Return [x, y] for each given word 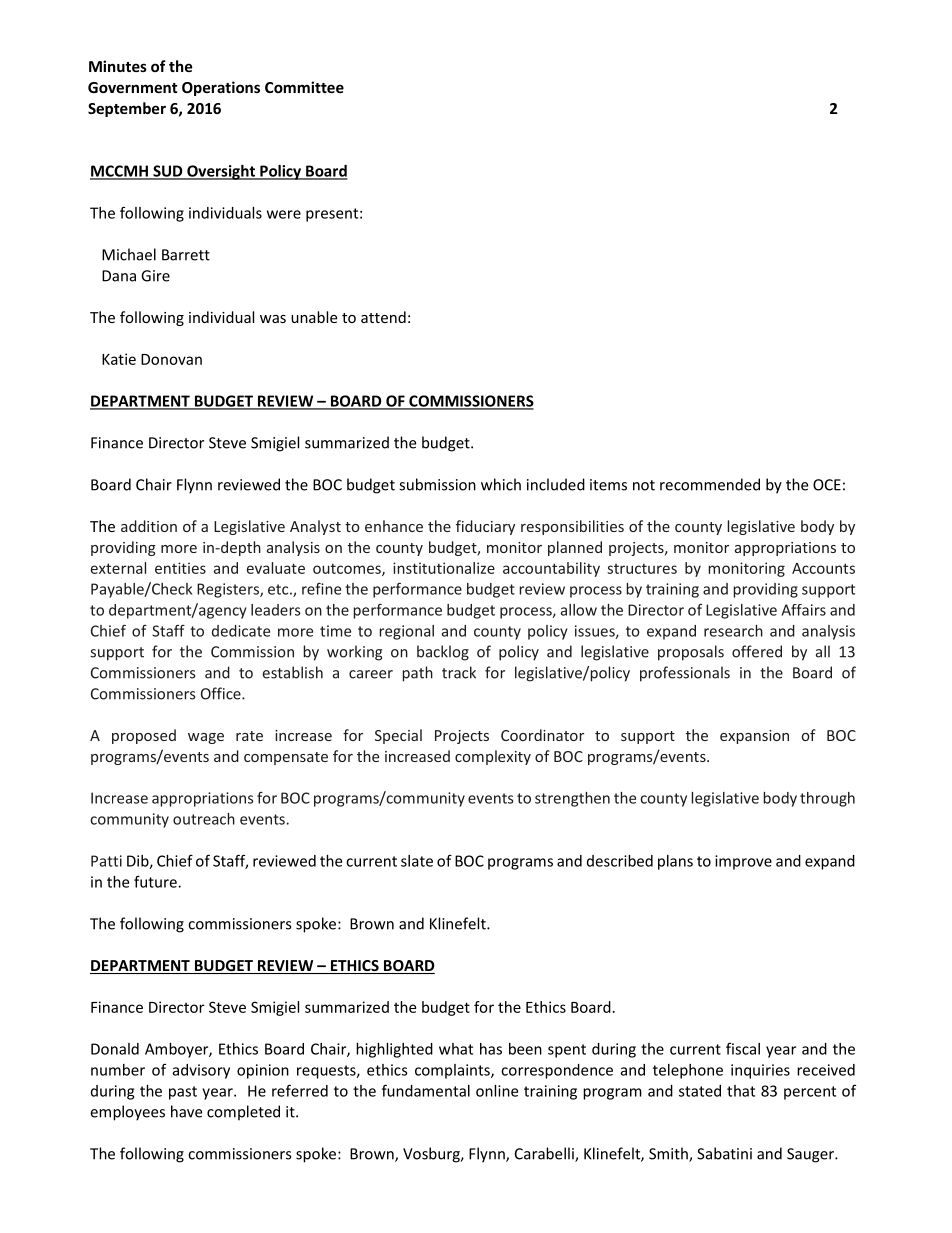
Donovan [171, 359]
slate [417, 861]
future [156, 881]
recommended [710, 484]
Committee [304, 87]
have [186, 1111]
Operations [221, 88]
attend [383, 317]
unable [314, 317]
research [733, 631]
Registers [229, 590]
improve [743, 862]
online [497, 1091]
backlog [443, 653]
